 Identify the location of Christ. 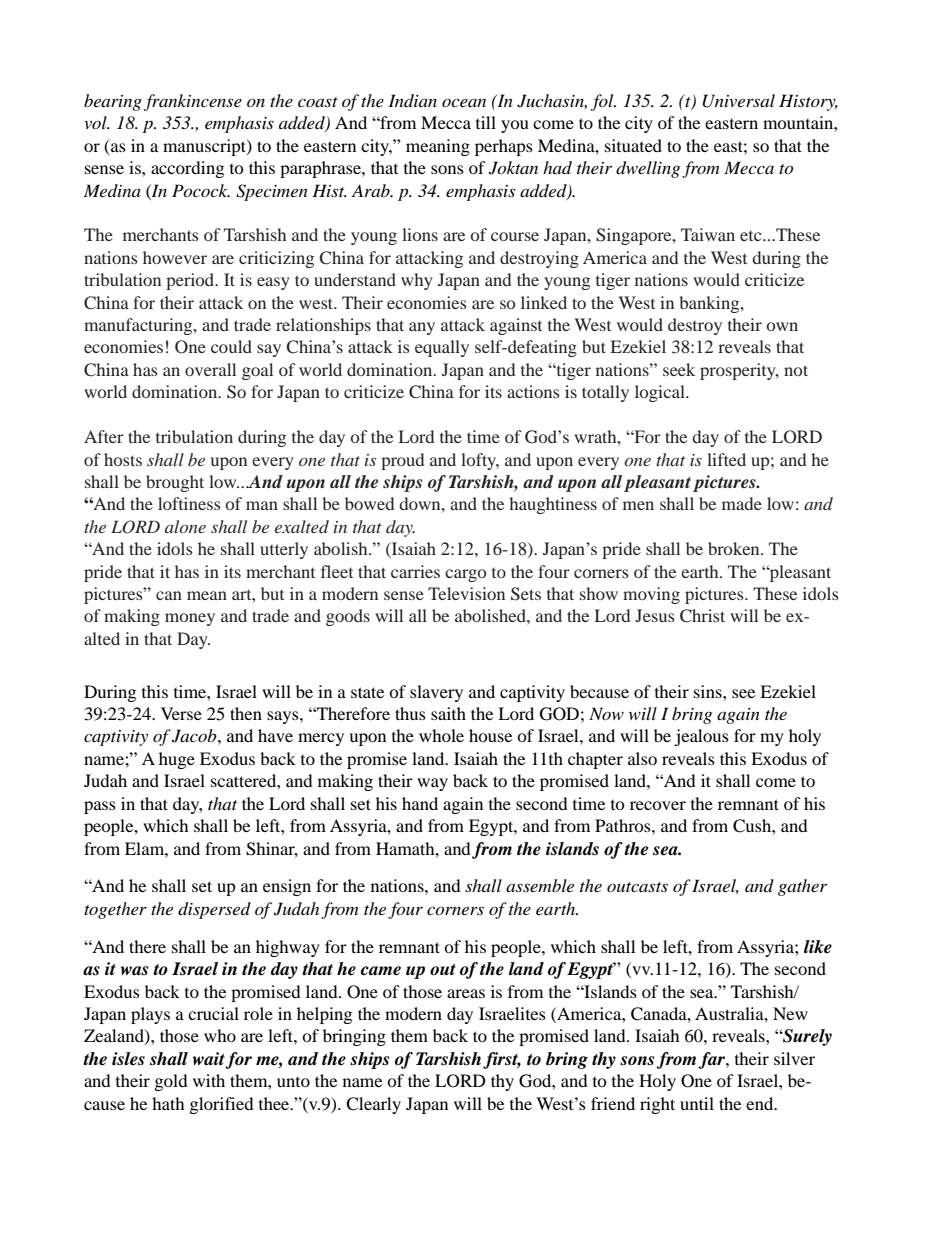
(702, 616).
